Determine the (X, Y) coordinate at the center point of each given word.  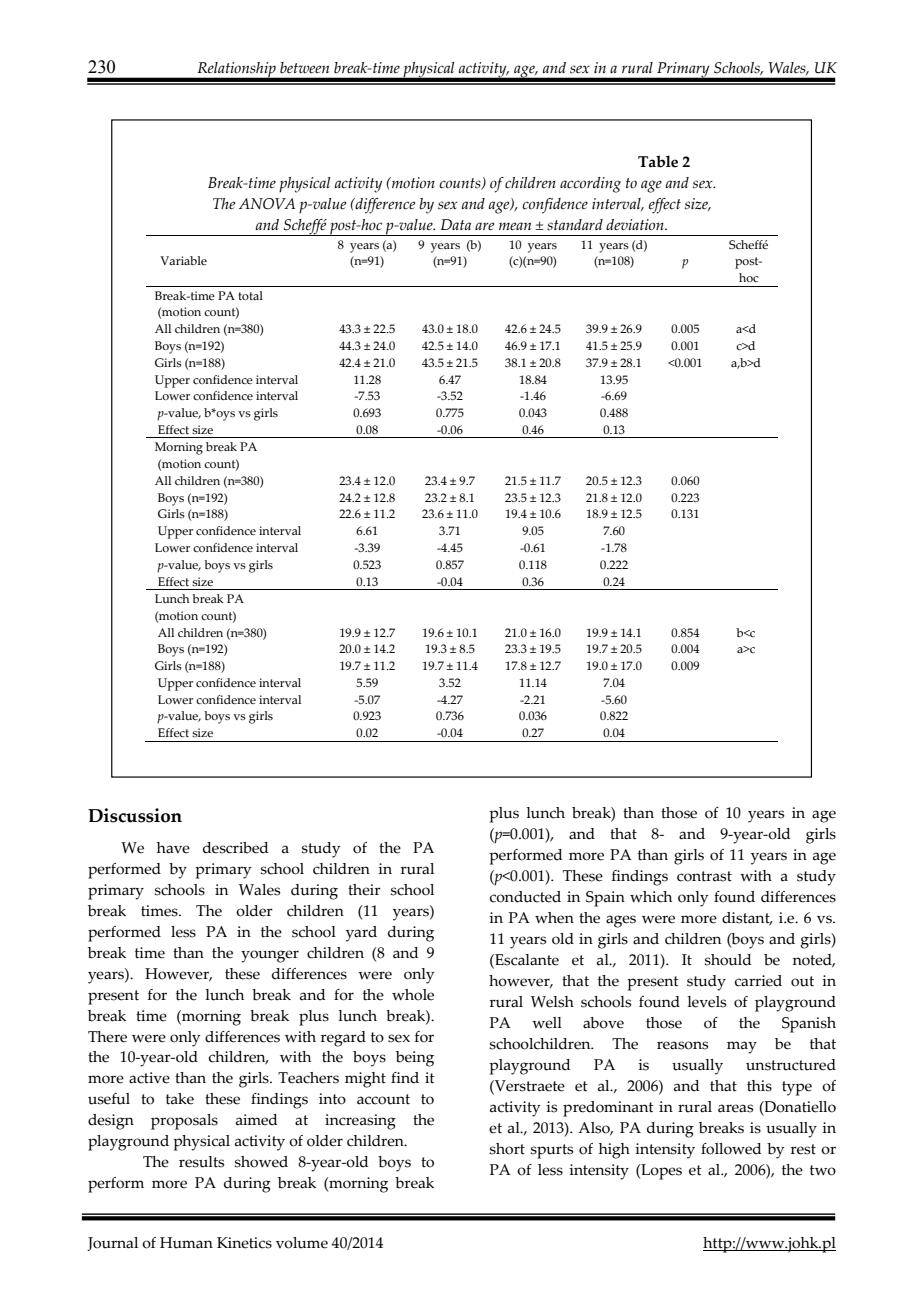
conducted (525, 897)
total (251, 295)
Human (186, 1243)
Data (456, 224)
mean (515, 226)
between (304, 68)
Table (658, 161)
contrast (704, 876)
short (507, 1149)
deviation (636, 225)
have (173, 848)
